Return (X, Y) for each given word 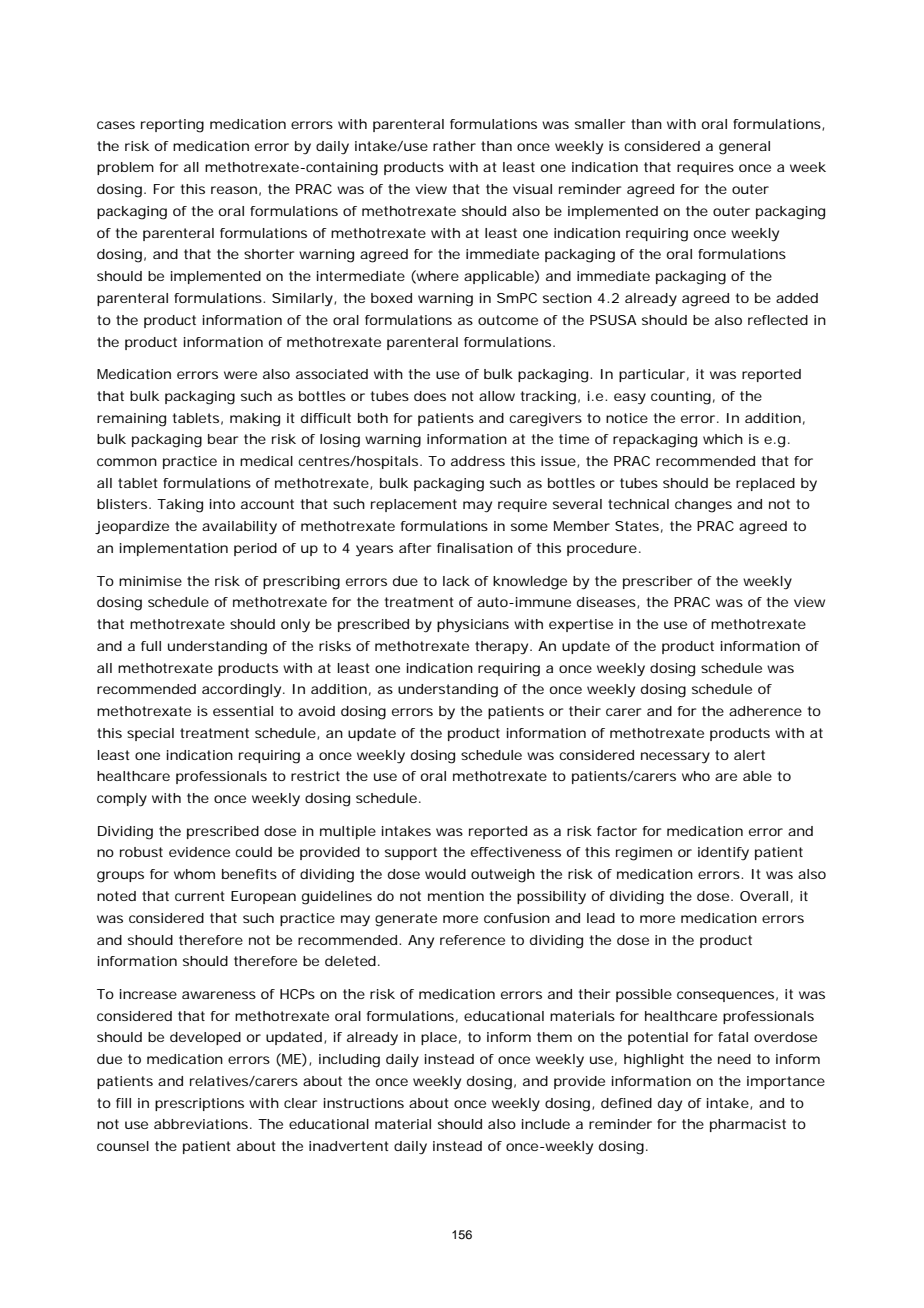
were (240, 375)
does (430, 396)
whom (194, 874)
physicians (473, 626)
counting (681, 398)
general (744, 148)
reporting (172, 126)
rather (454, 146)
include (546, 1124)
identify (723, 854)
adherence (765, 711)
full (151, 646)
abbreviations (201, 1124)
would (445, 874)
